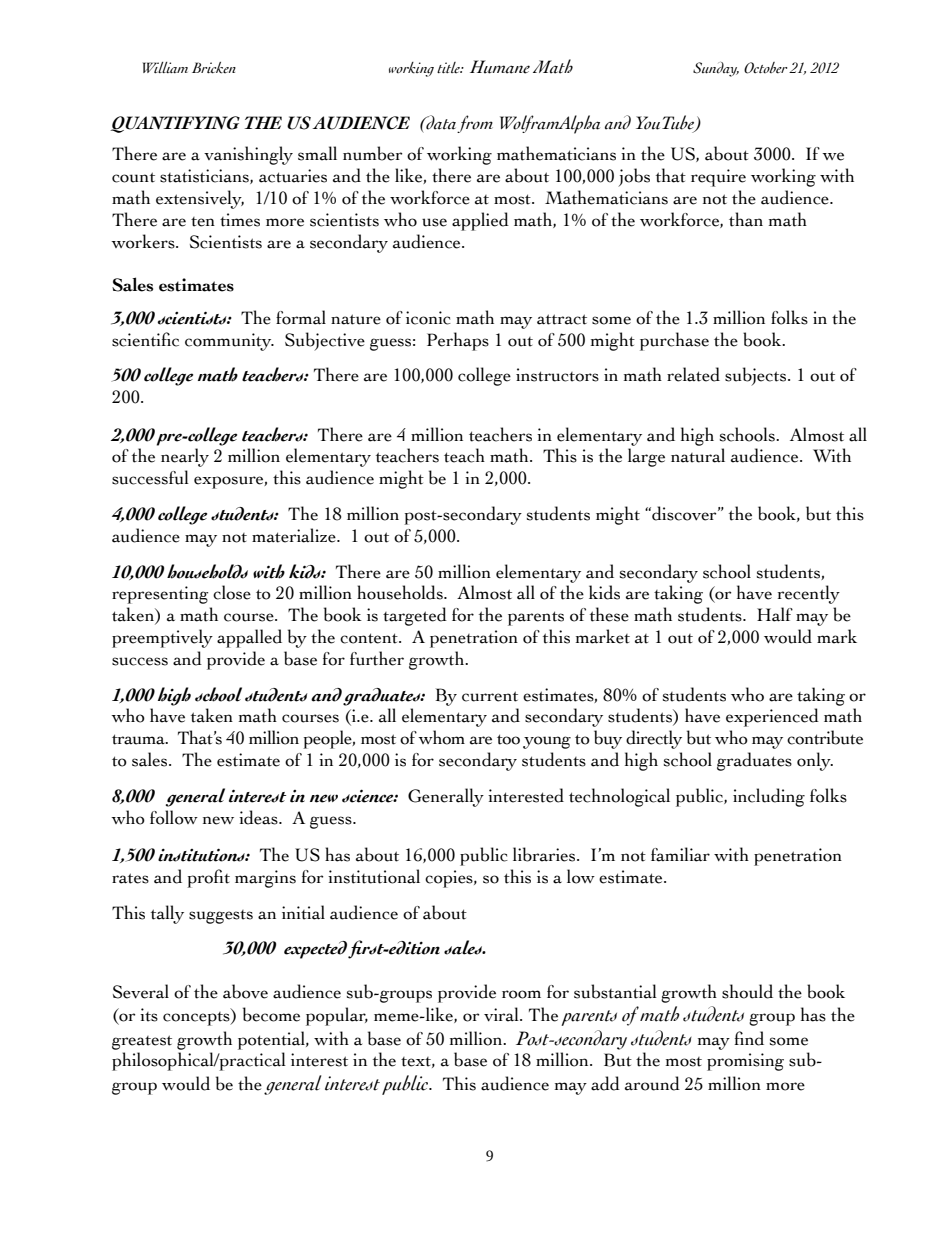  I want to click on experienced, so click(772, 717).
